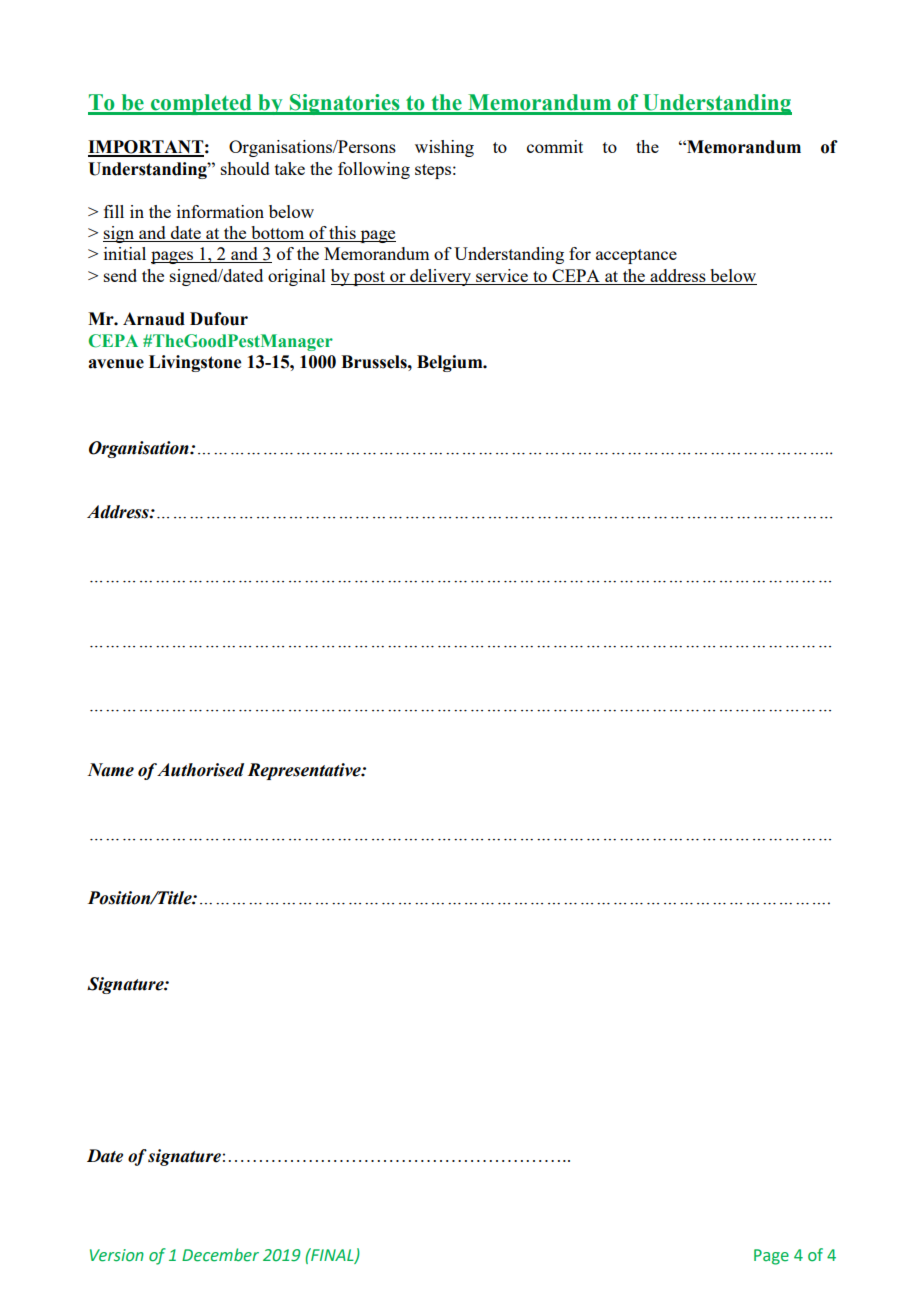 The image size is (924, 1309). Describe the element at coordinates (220, 1255) in the screenshot. I see `December` at that location.
